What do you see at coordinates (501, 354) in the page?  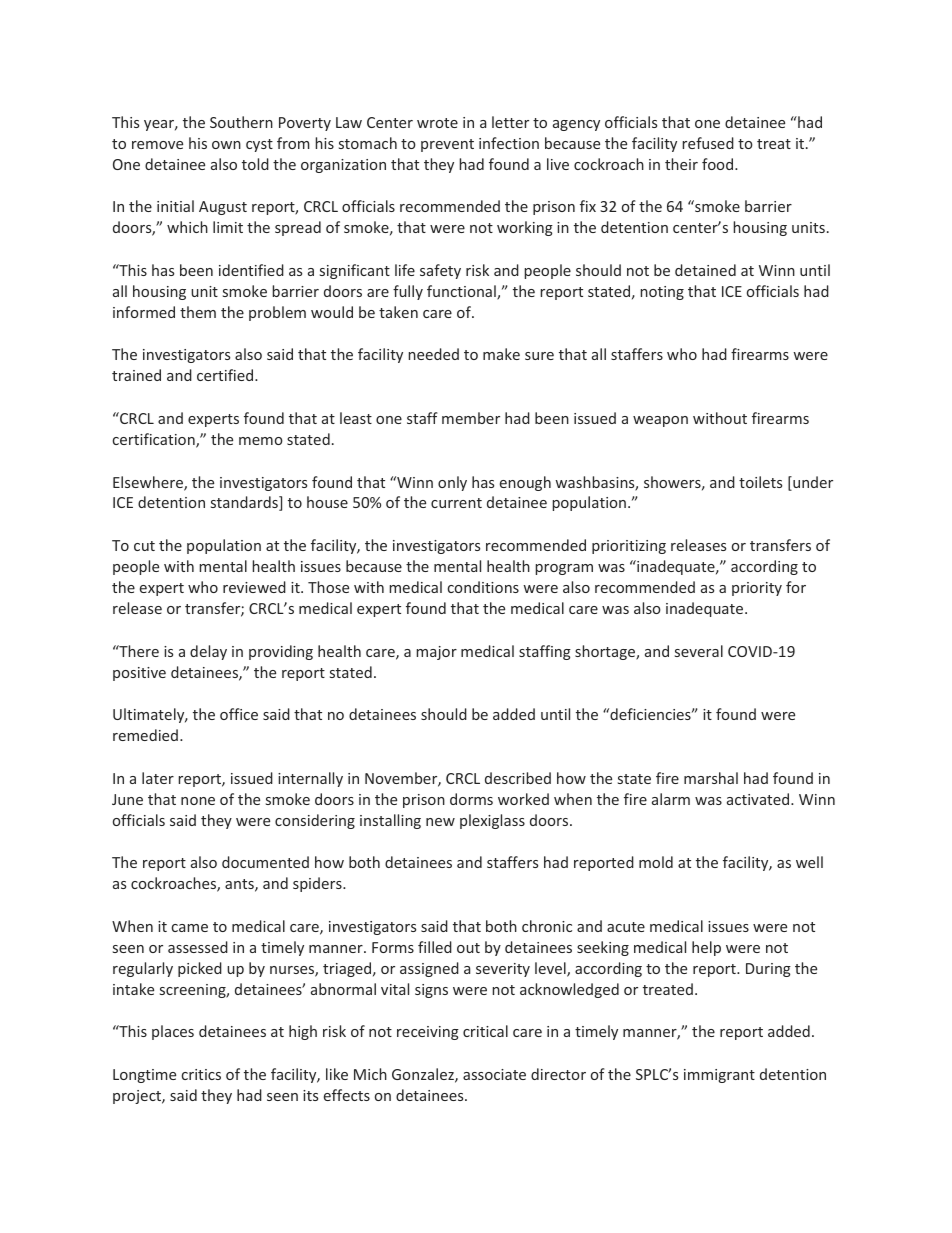 I see `make` at bounding box center [501, 354].
